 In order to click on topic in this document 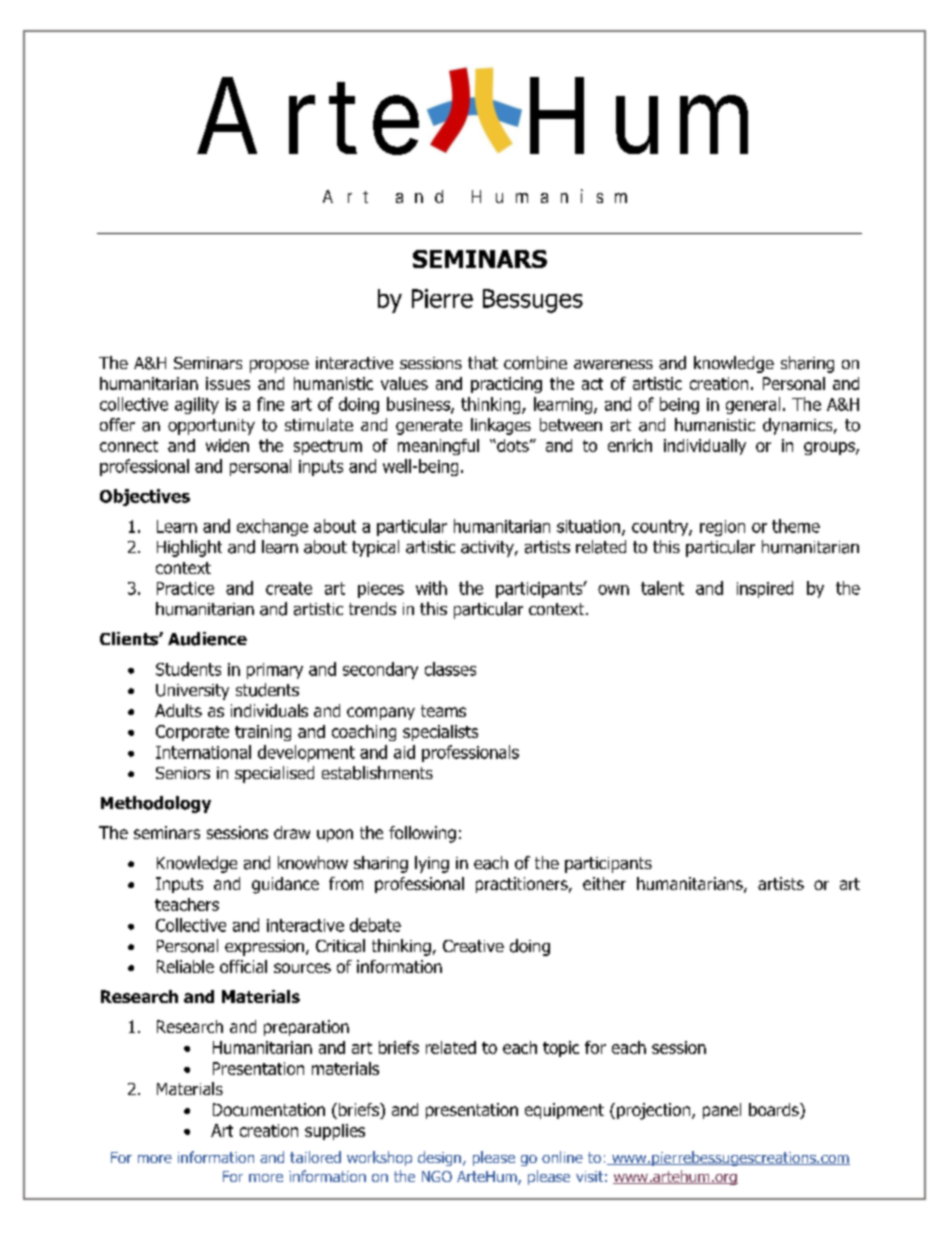, I will do `click(561, 1049)`.
